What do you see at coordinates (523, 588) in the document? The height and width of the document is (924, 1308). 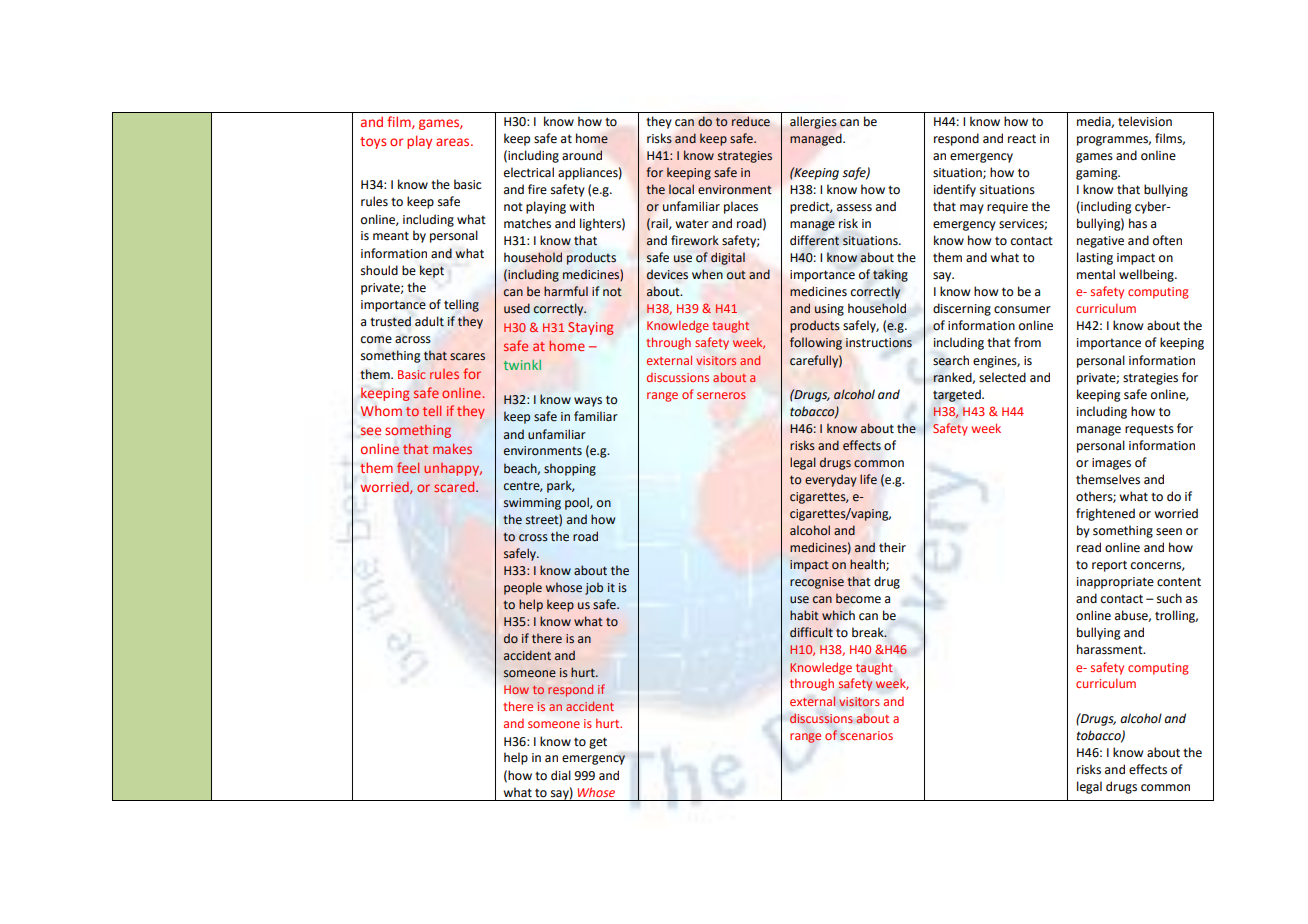 I see `people` at bounding box center [523, 588].
